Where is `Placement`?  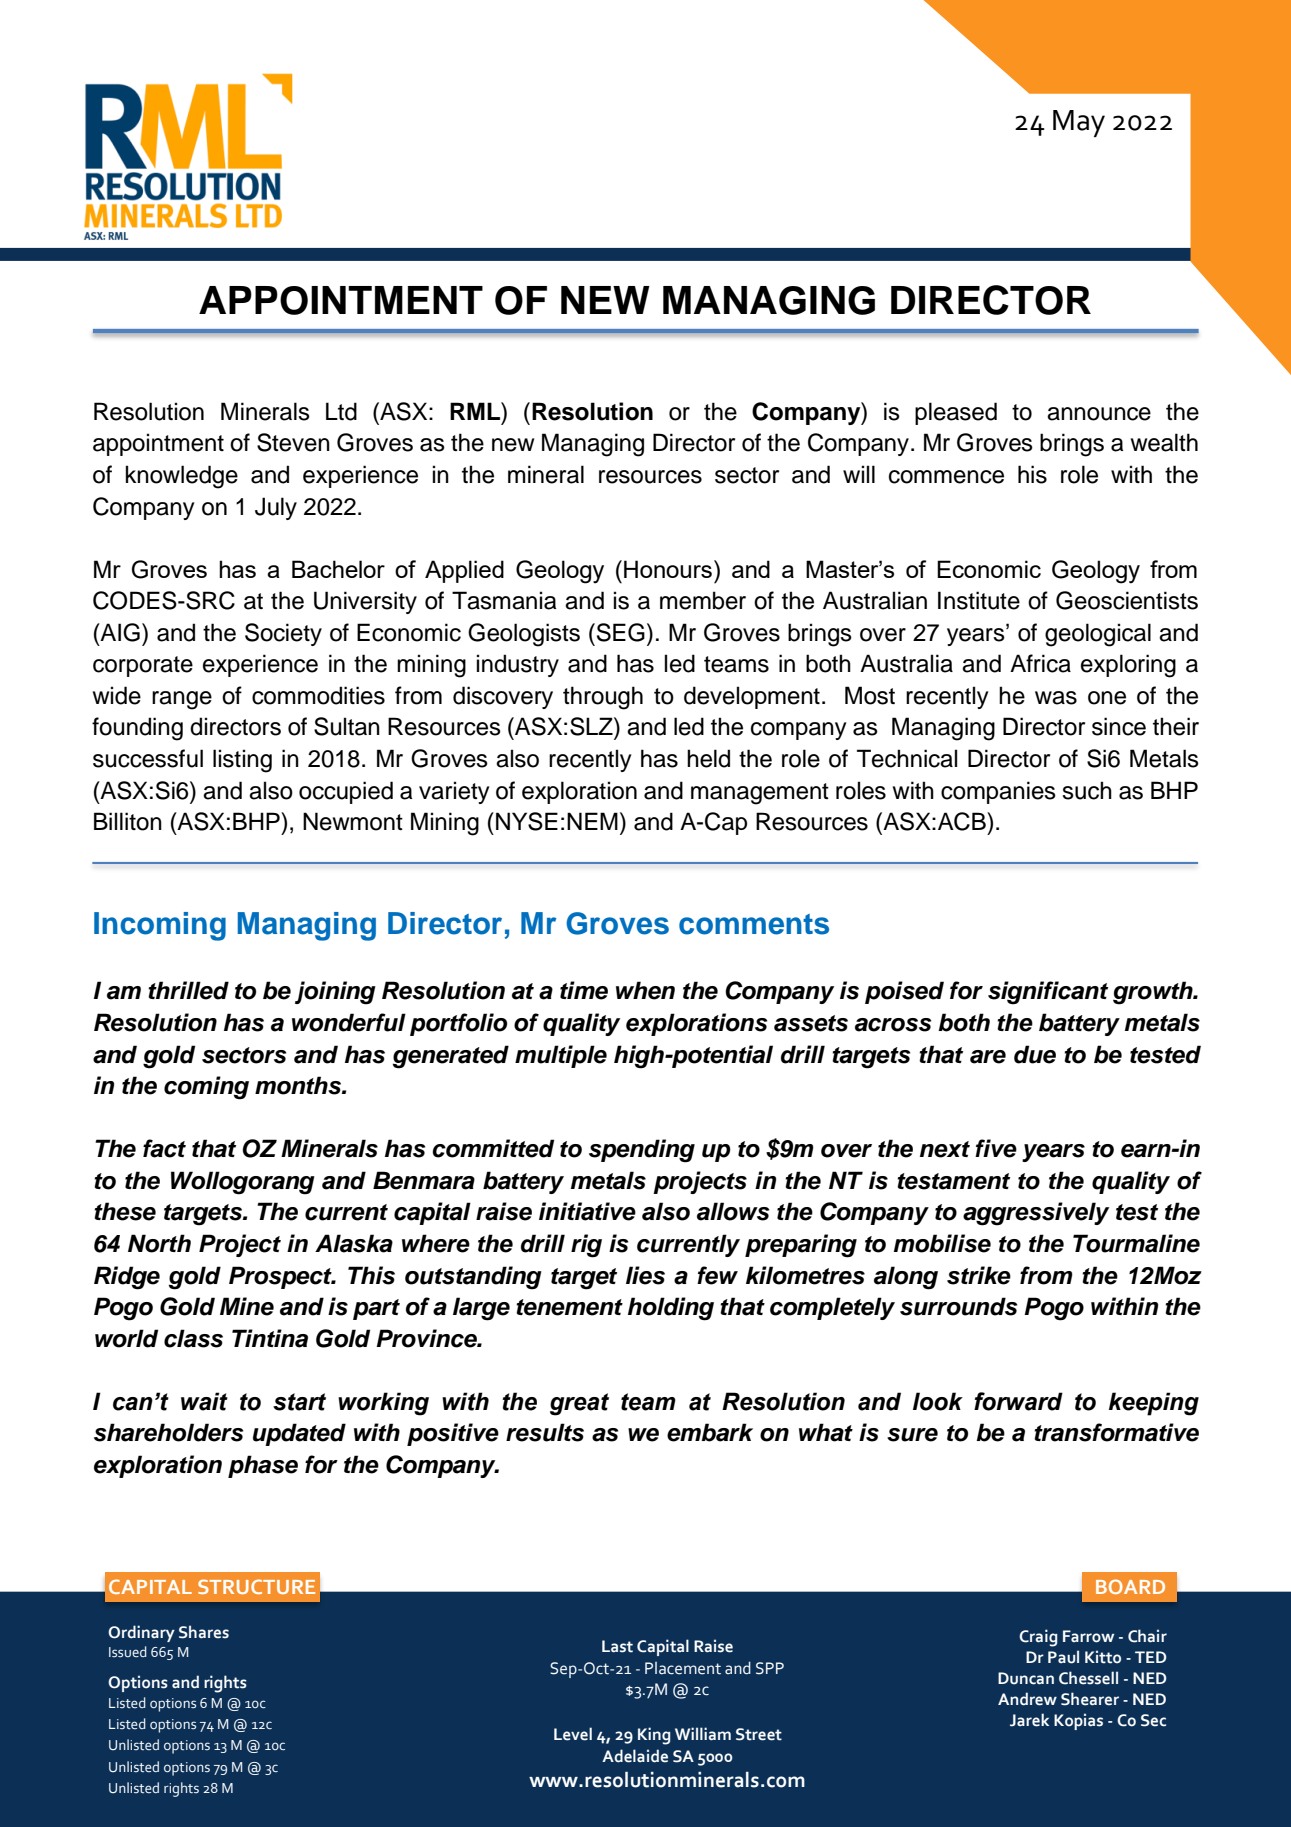 Placement is located at coordinates (683, 1668).
